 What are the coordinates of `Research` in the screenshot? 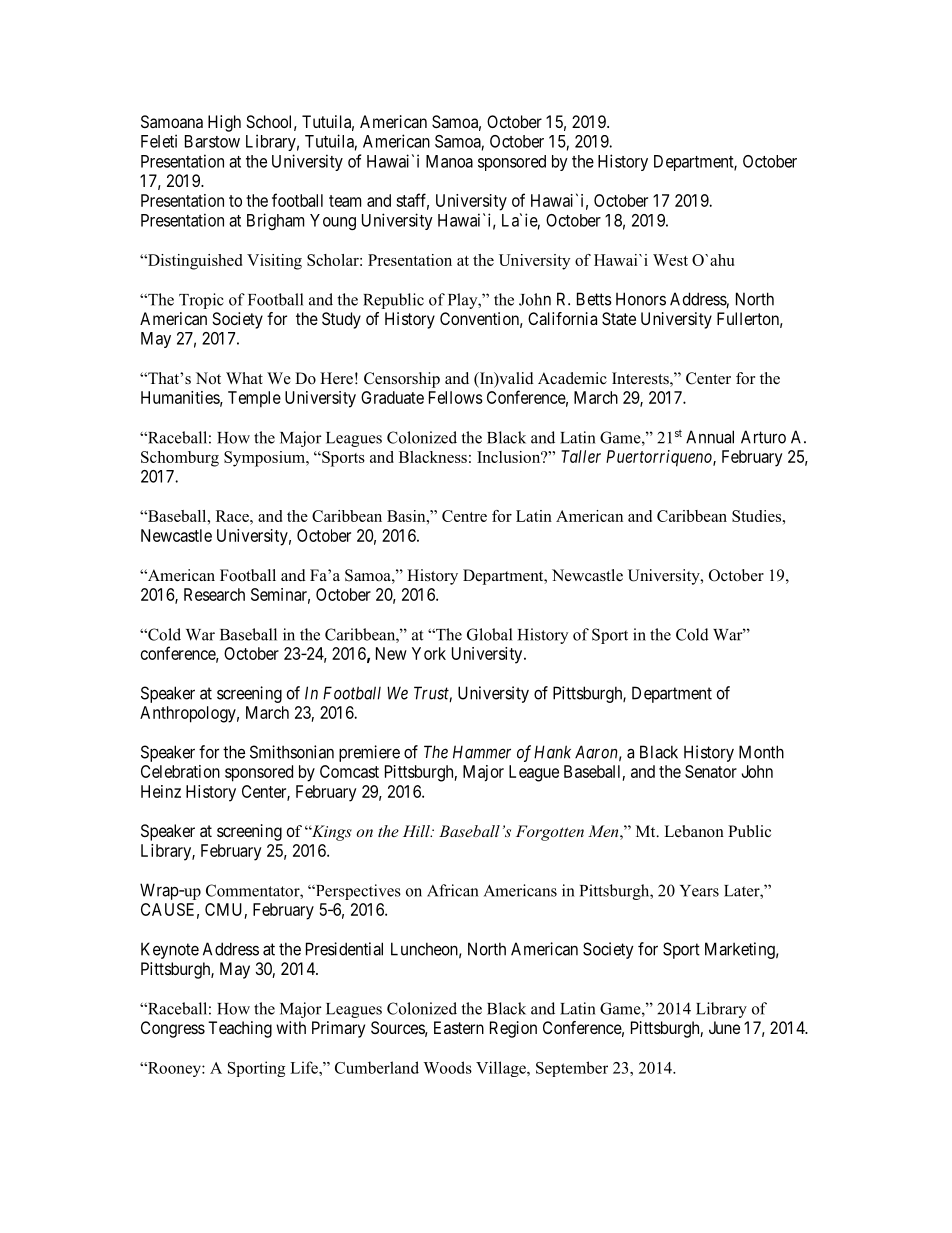 It's located at (214, 594).
